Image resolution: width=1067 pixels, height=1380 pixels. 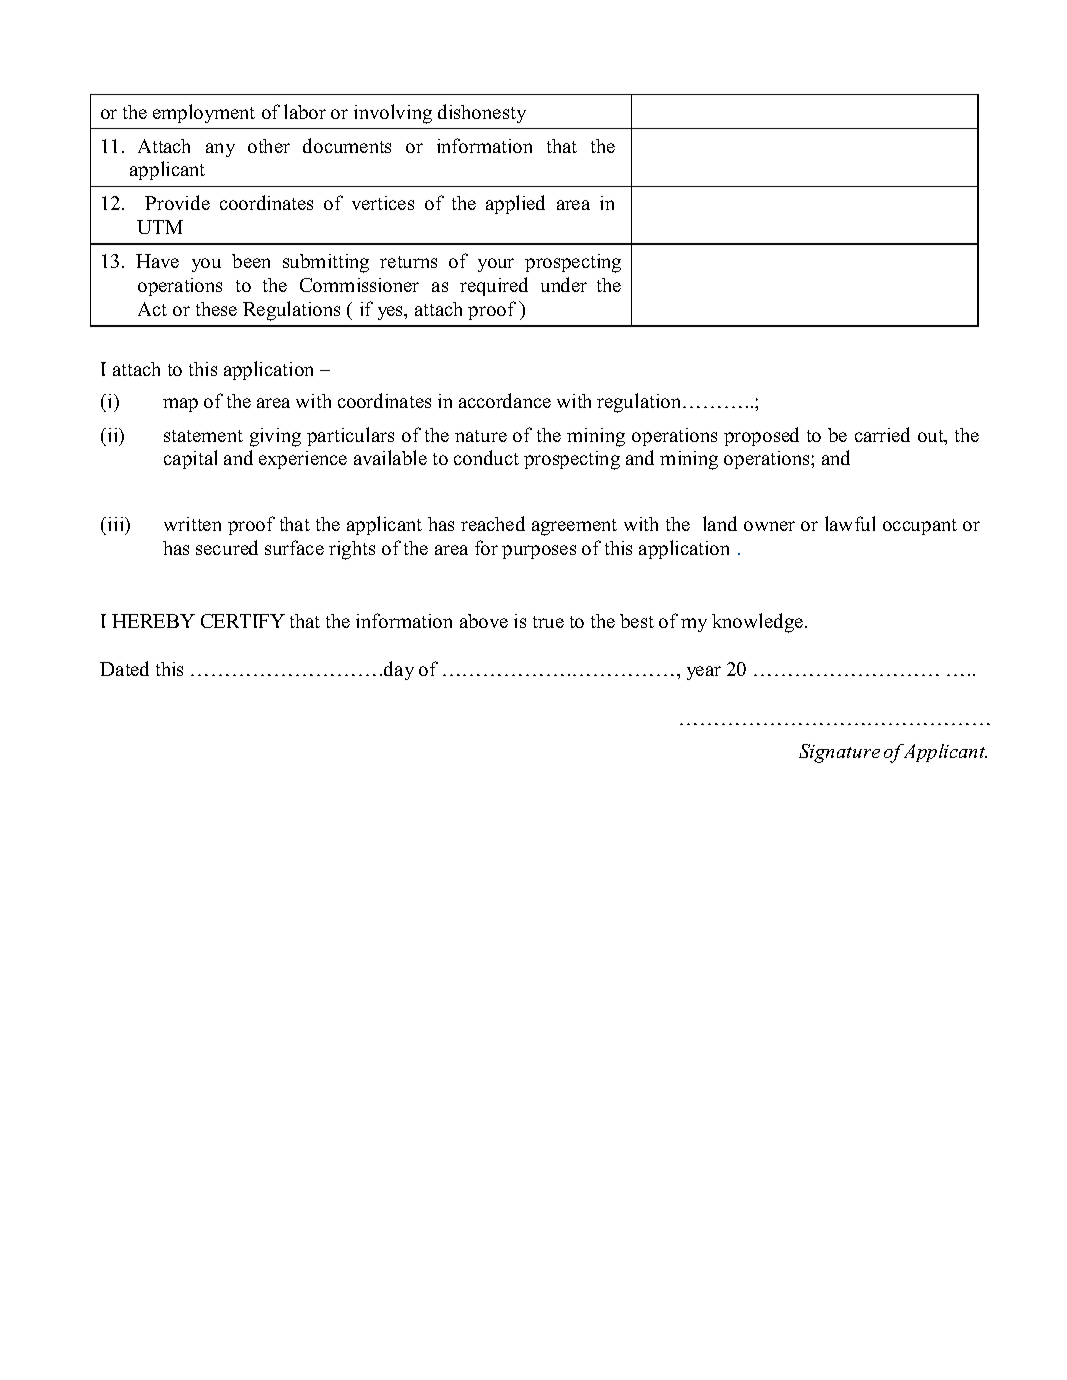 What do you see at coordinates (850, 523) in the document?
I see `lawful` at bounding box center [850, 523].
